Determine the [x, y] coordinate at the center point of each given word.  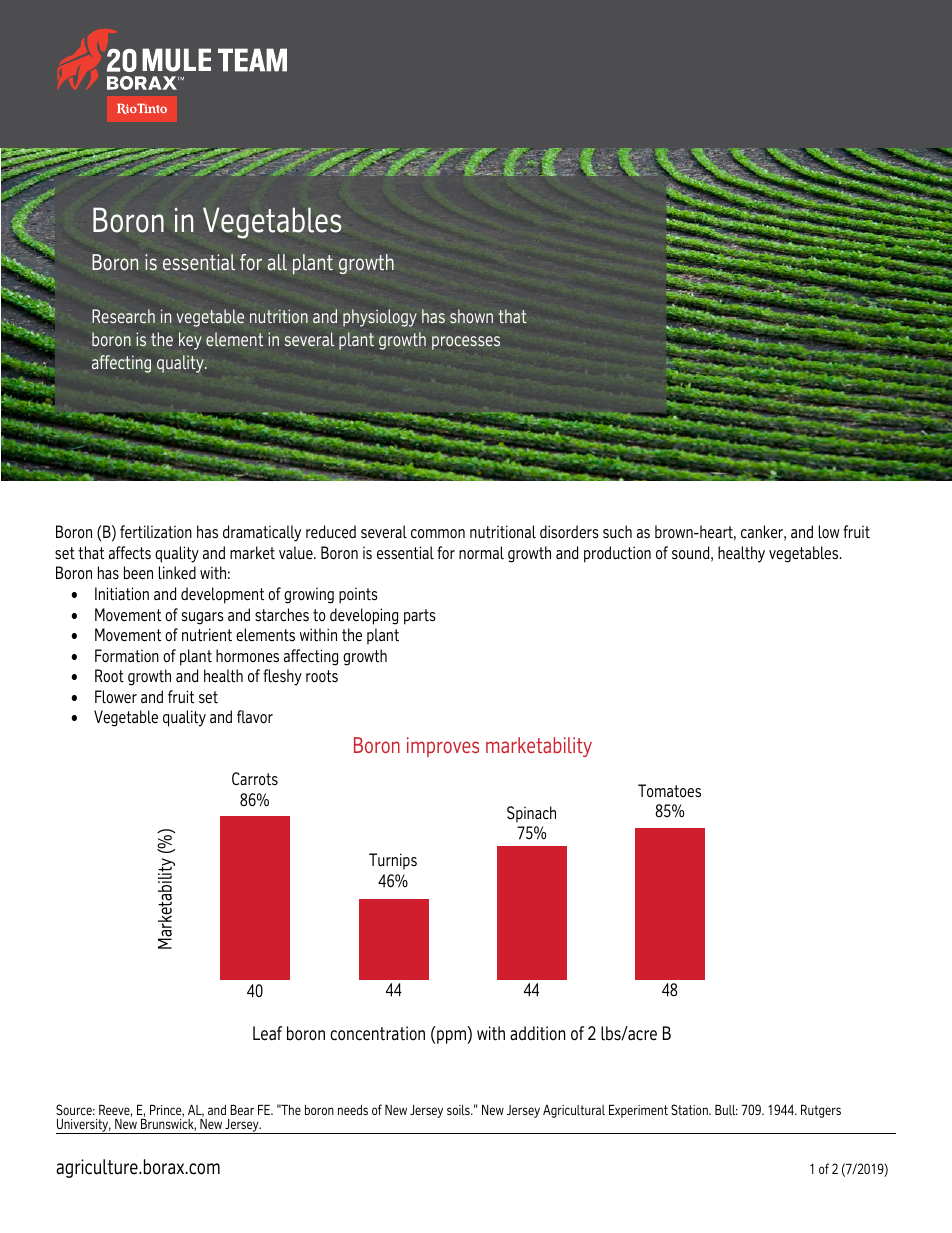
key [190, 341]
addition [537, 1033]
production [617, 554]
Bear [242, 1110]
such [617, 532]
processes [466, 343]
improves [443, 747]
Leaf [267, 1033]
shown [471, 316]
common [438, 534]
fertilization [156, 532]
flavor [255, 717]
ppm [452, 1037]
